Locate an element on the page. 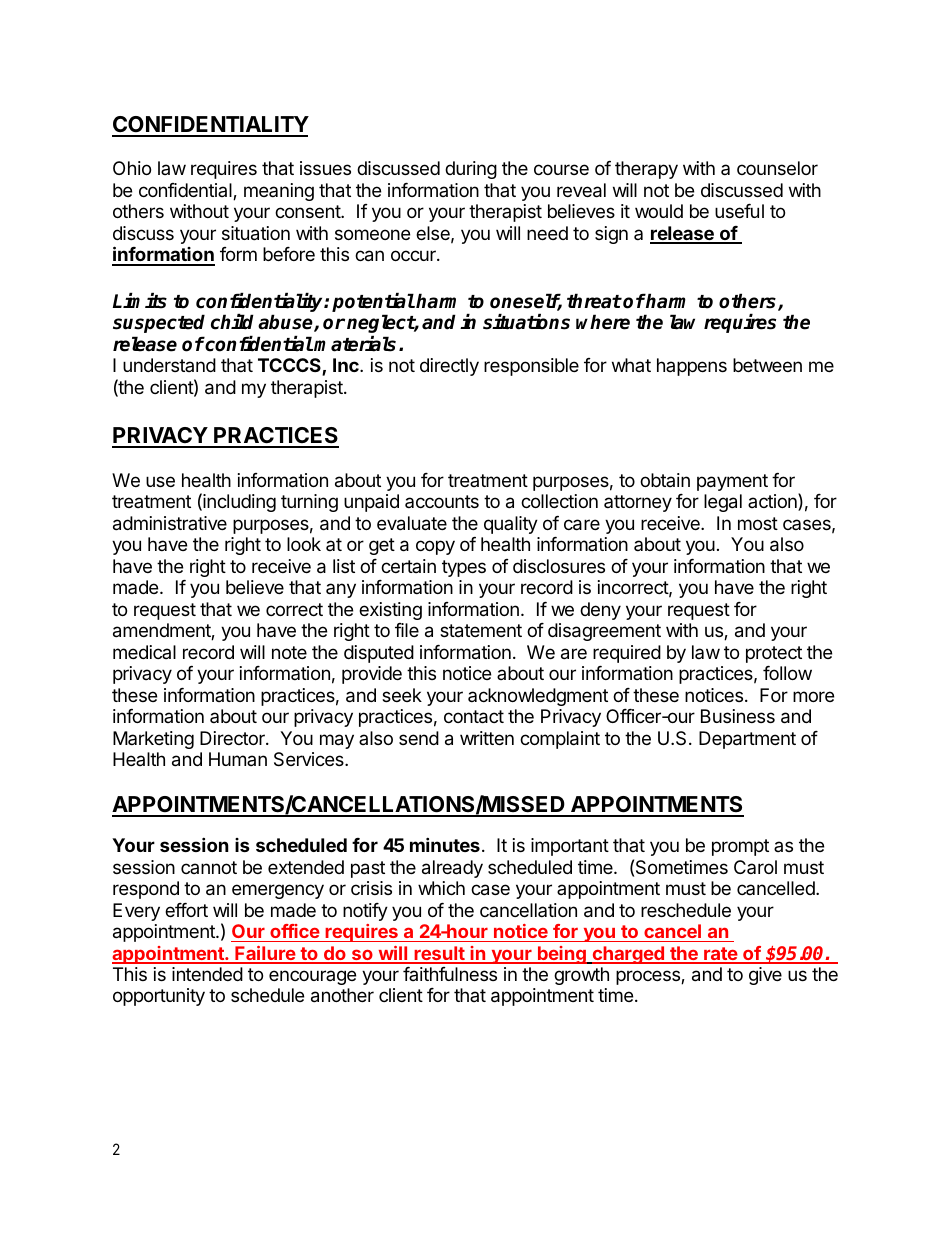  written is located at coordinates (487, 738).
